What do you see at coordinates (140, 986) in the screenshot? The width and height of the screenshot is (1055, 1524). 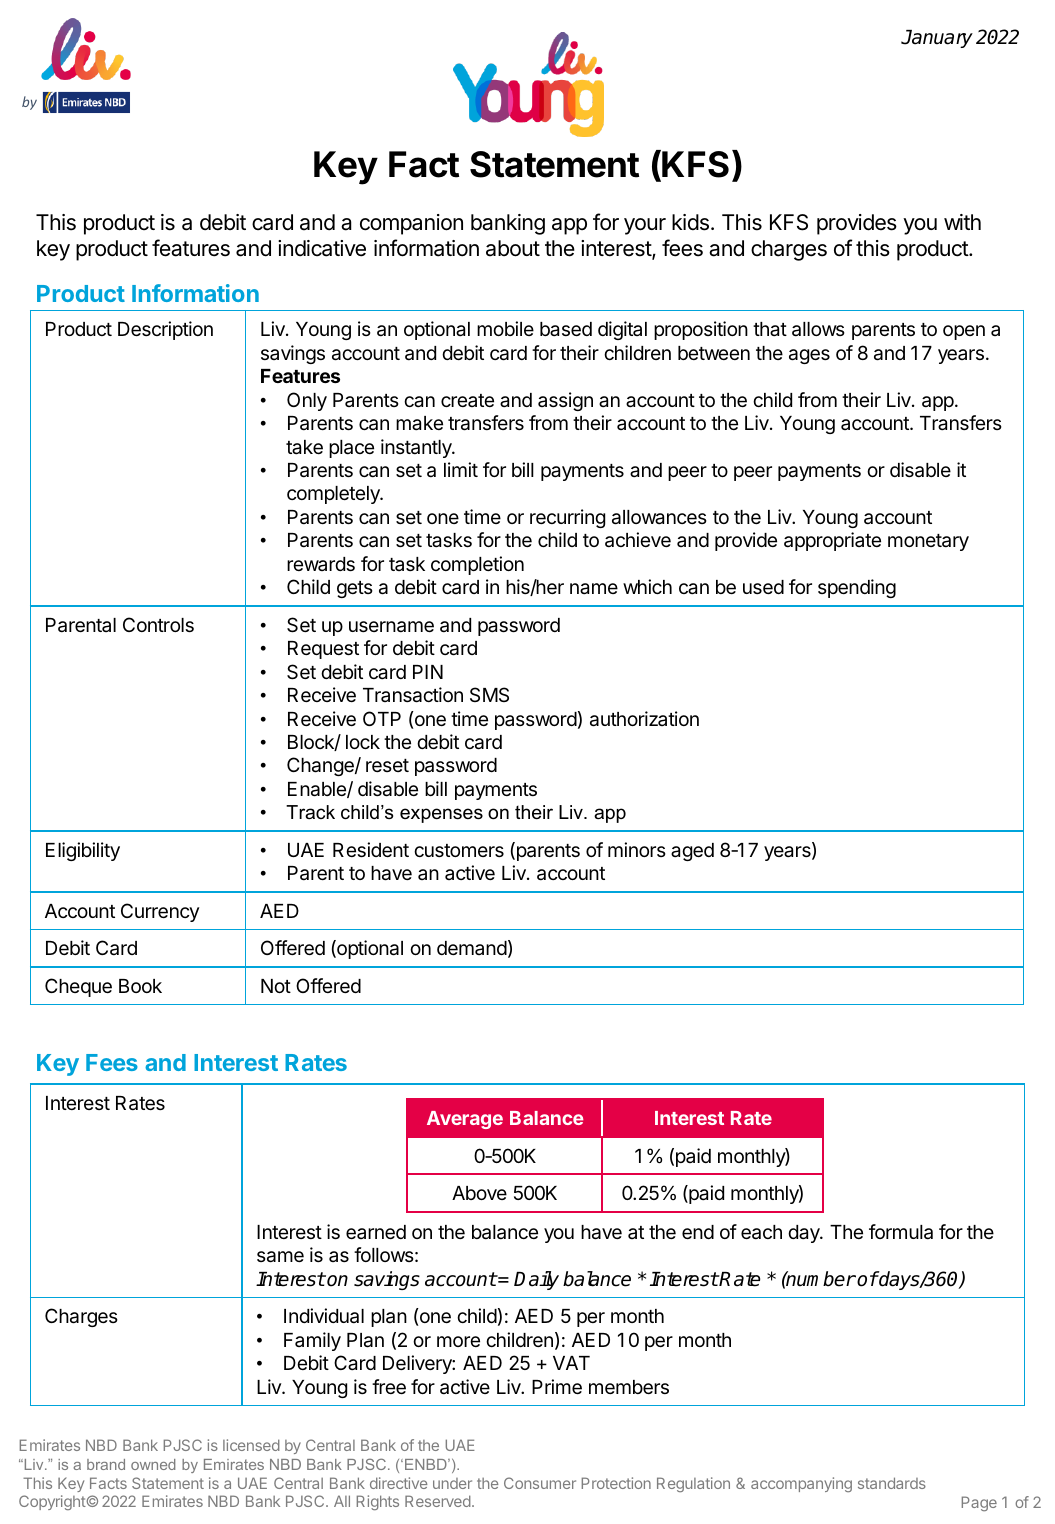 I see `Book` at bounding box center [140, 986].
